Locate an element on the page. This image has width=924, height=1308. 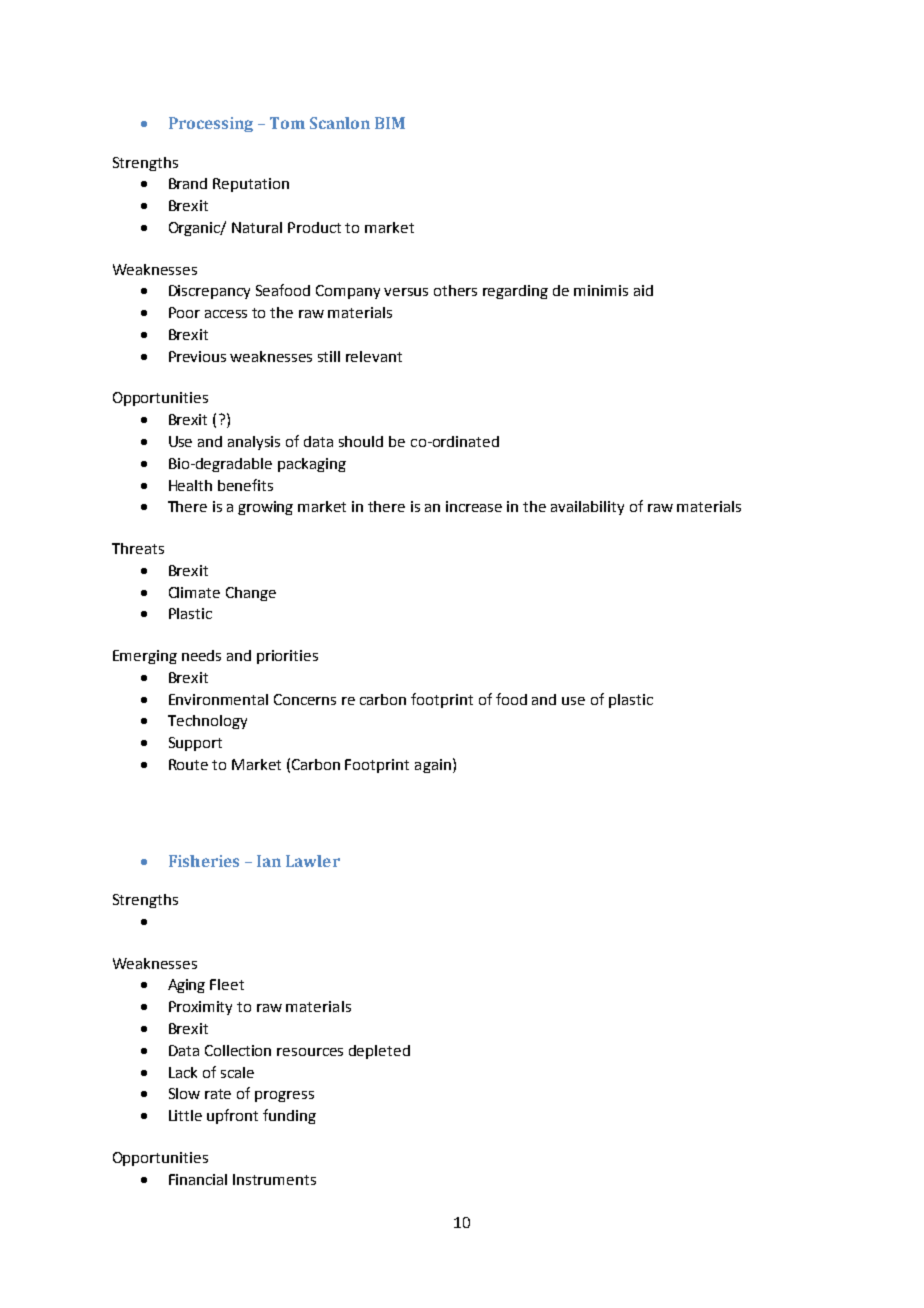
Health is located at coordinates (190, 485).
